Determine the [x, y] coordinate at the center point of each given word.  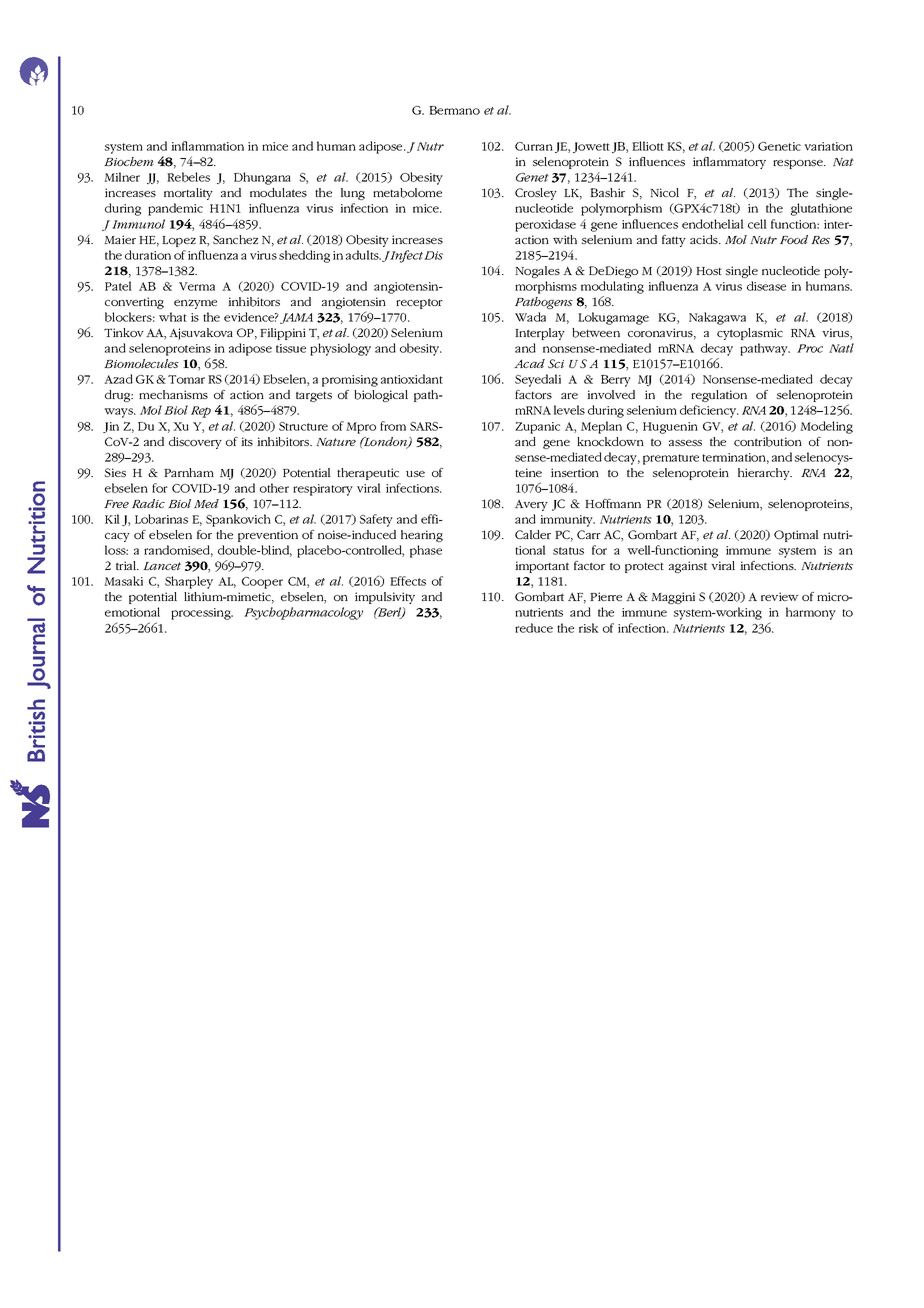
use [415, 474]
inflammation [207, 146]
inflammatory [729, 163]
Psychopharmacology [303, 613]
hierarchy [765, 474]
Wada [530, 317]
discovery [195, 443]
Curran [534, 146]
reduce [534, 628]
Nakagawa [717, 318]
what [173, 317]
